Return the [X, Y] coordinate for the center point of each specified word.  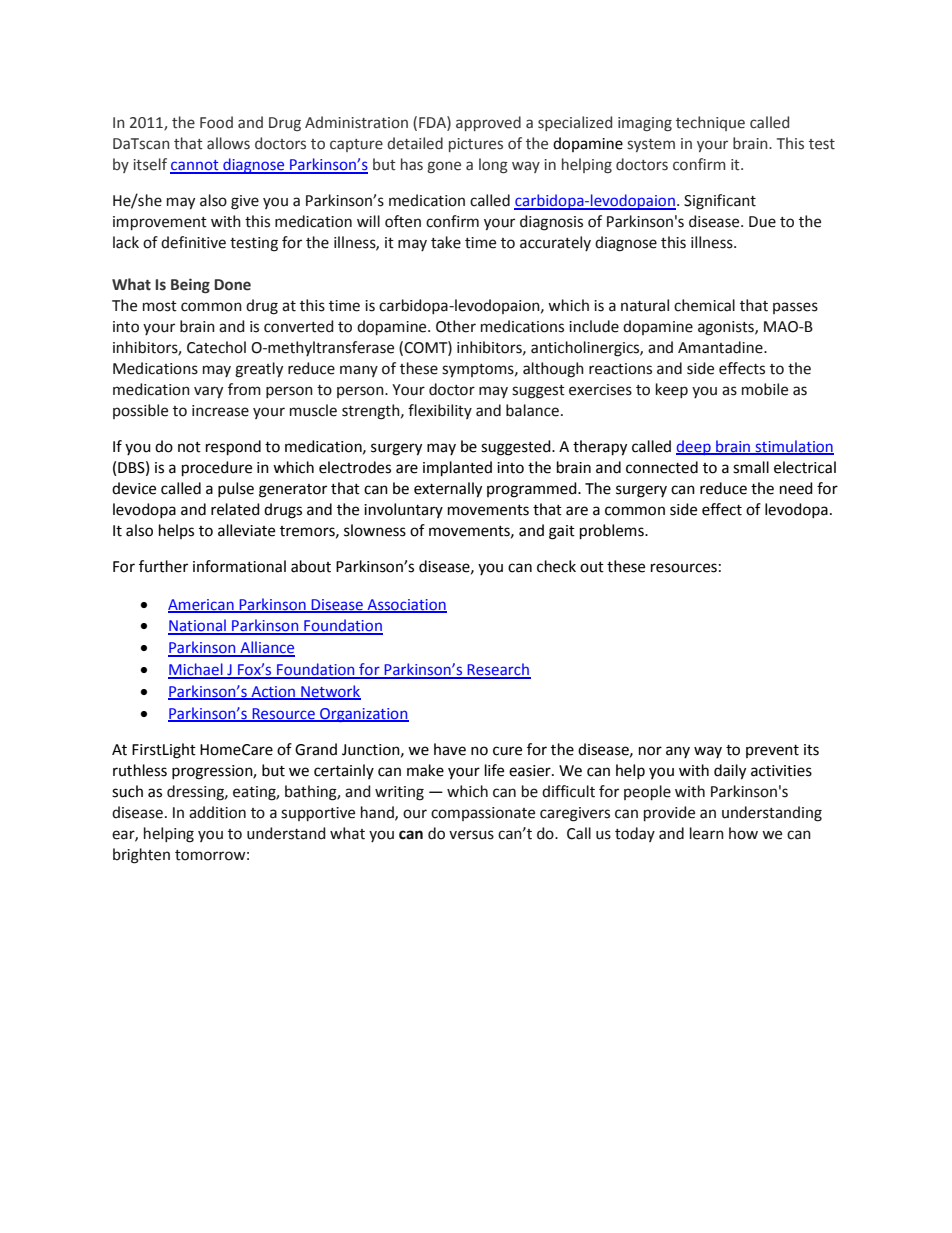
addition [217, 812]
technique [710, 123]
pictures [476, 145]
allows [228, 143]
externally [448, 490]
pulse [236, 489]
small [751, 467]
